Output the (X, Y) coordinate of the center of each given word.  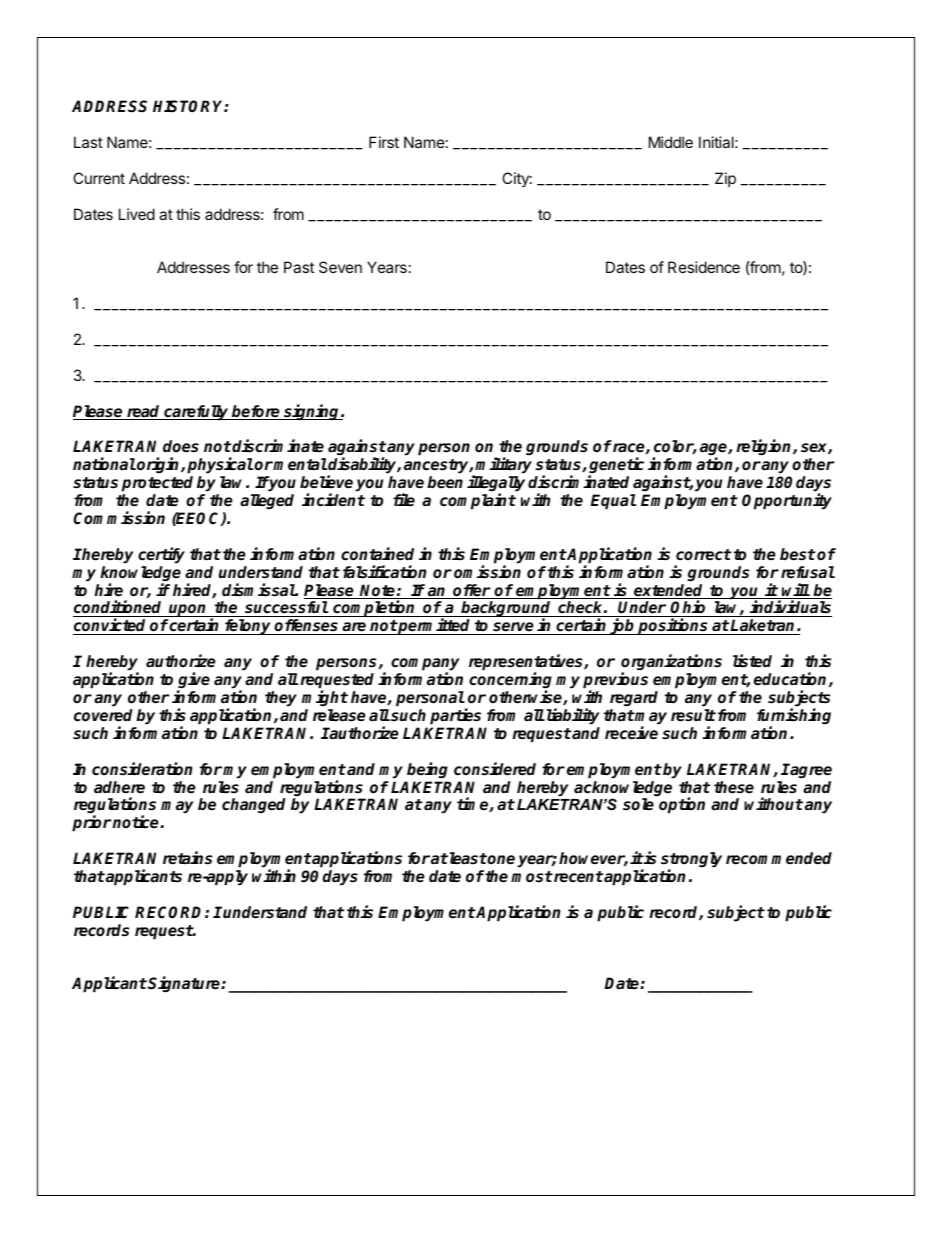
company (425, 665)
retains (187, 858)
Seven (340, 267)
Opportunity (787, 501)
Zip (725, 179)
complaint (478, 501)
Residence (704, 267)
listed (752, 661)
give (193, 681)
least (467, 858)
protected (157, 484)
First (384, 142)
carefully (196, 413)
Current (99, 178)
